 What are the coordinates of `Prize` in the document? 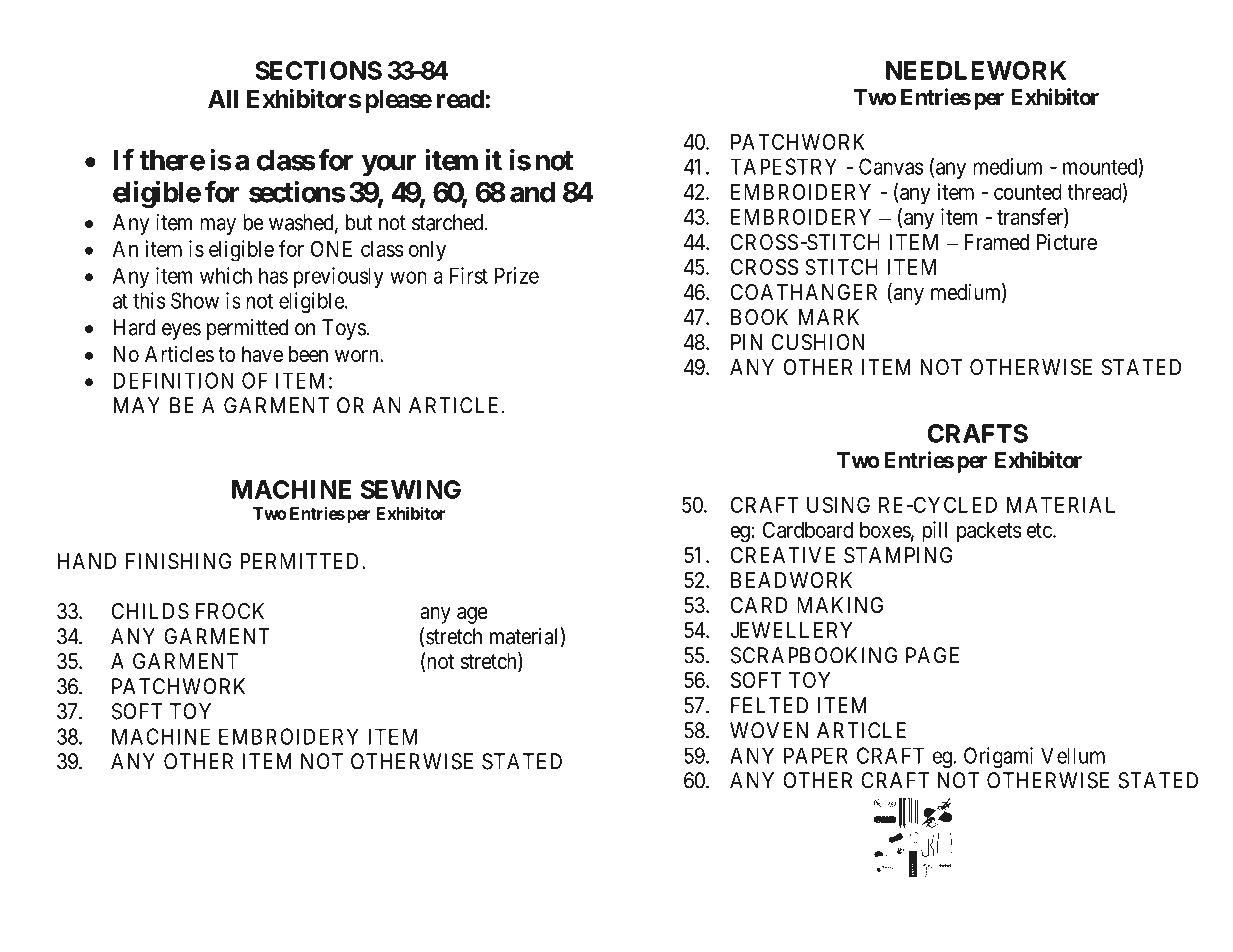 It's located at (517, 275).
